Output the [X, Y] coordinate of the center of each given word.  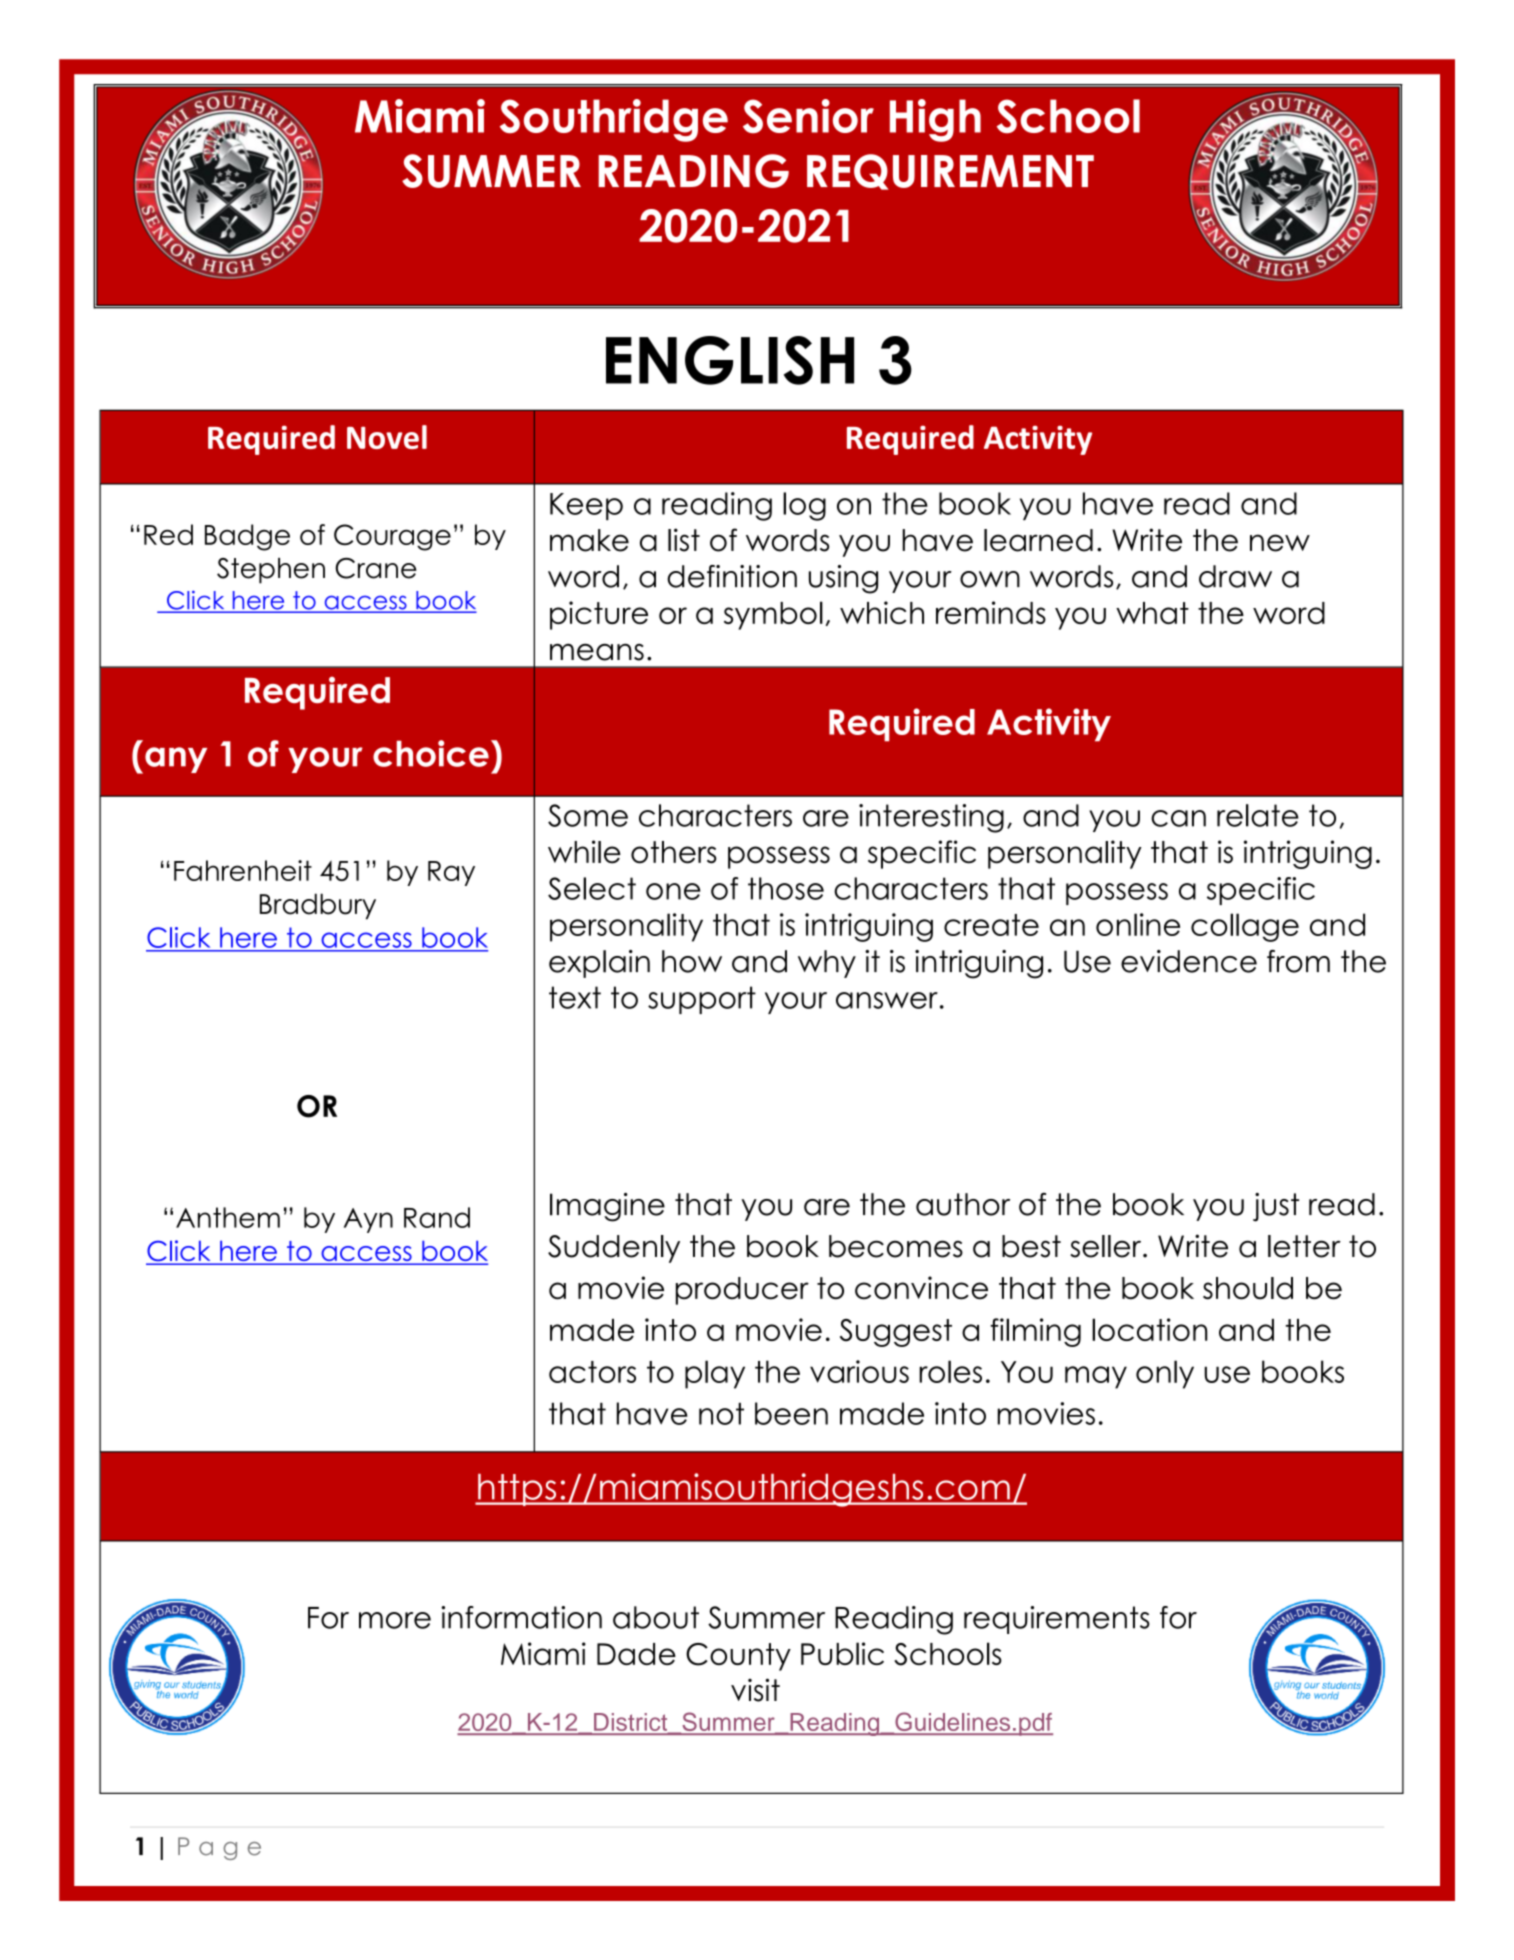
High [935, 120]
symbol [773, 615]
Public [842, 1653]
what [1152, 613]
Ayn [368, 1220]
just [1276, 1207]
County [738, 1657]
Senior [808, 116]
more [395, 1620]
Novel [387, 437]
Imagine [607, 1207]
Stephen [271, 571]
